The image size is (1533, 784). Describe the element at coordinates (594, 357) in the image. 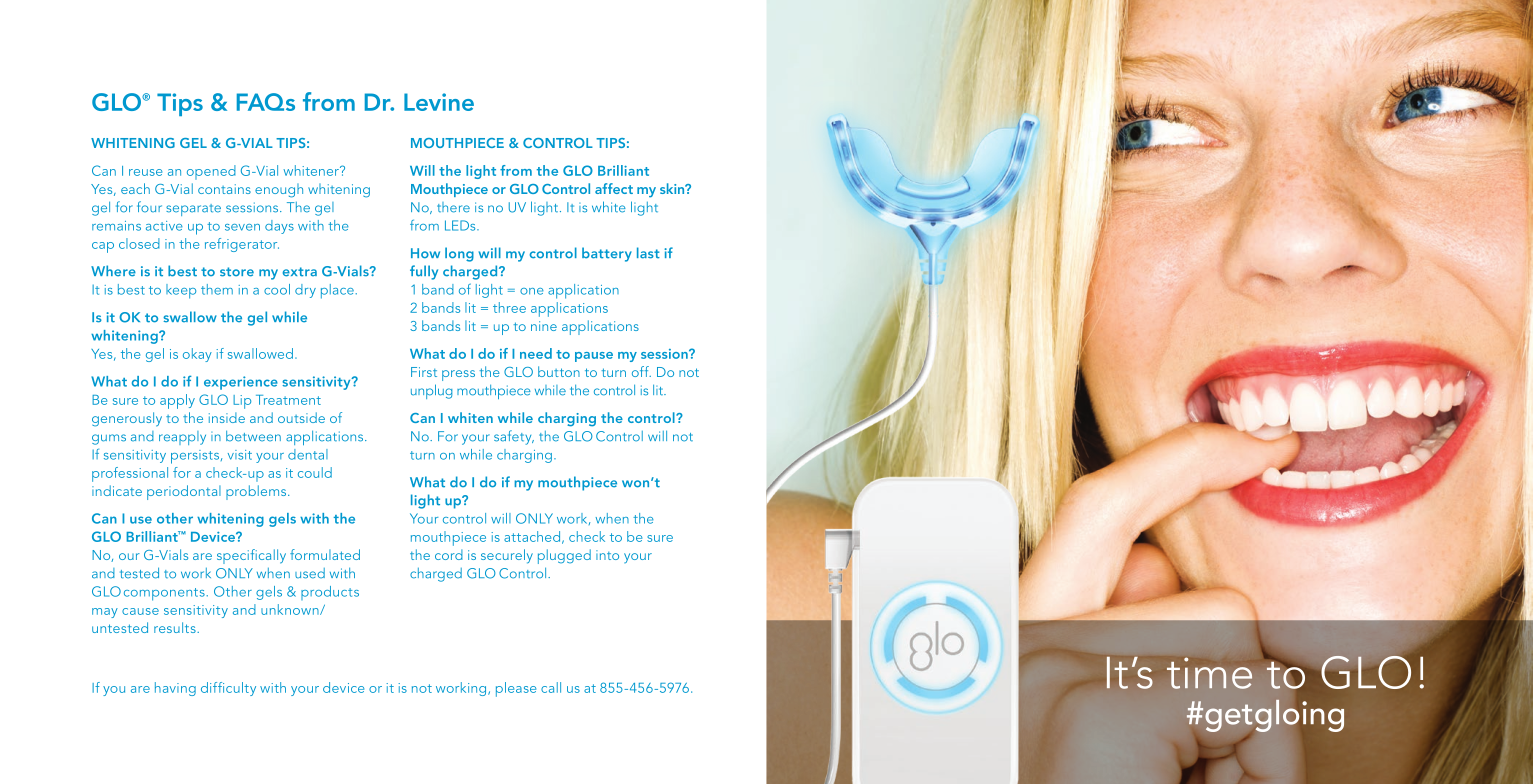

I see `pause` at that location.
